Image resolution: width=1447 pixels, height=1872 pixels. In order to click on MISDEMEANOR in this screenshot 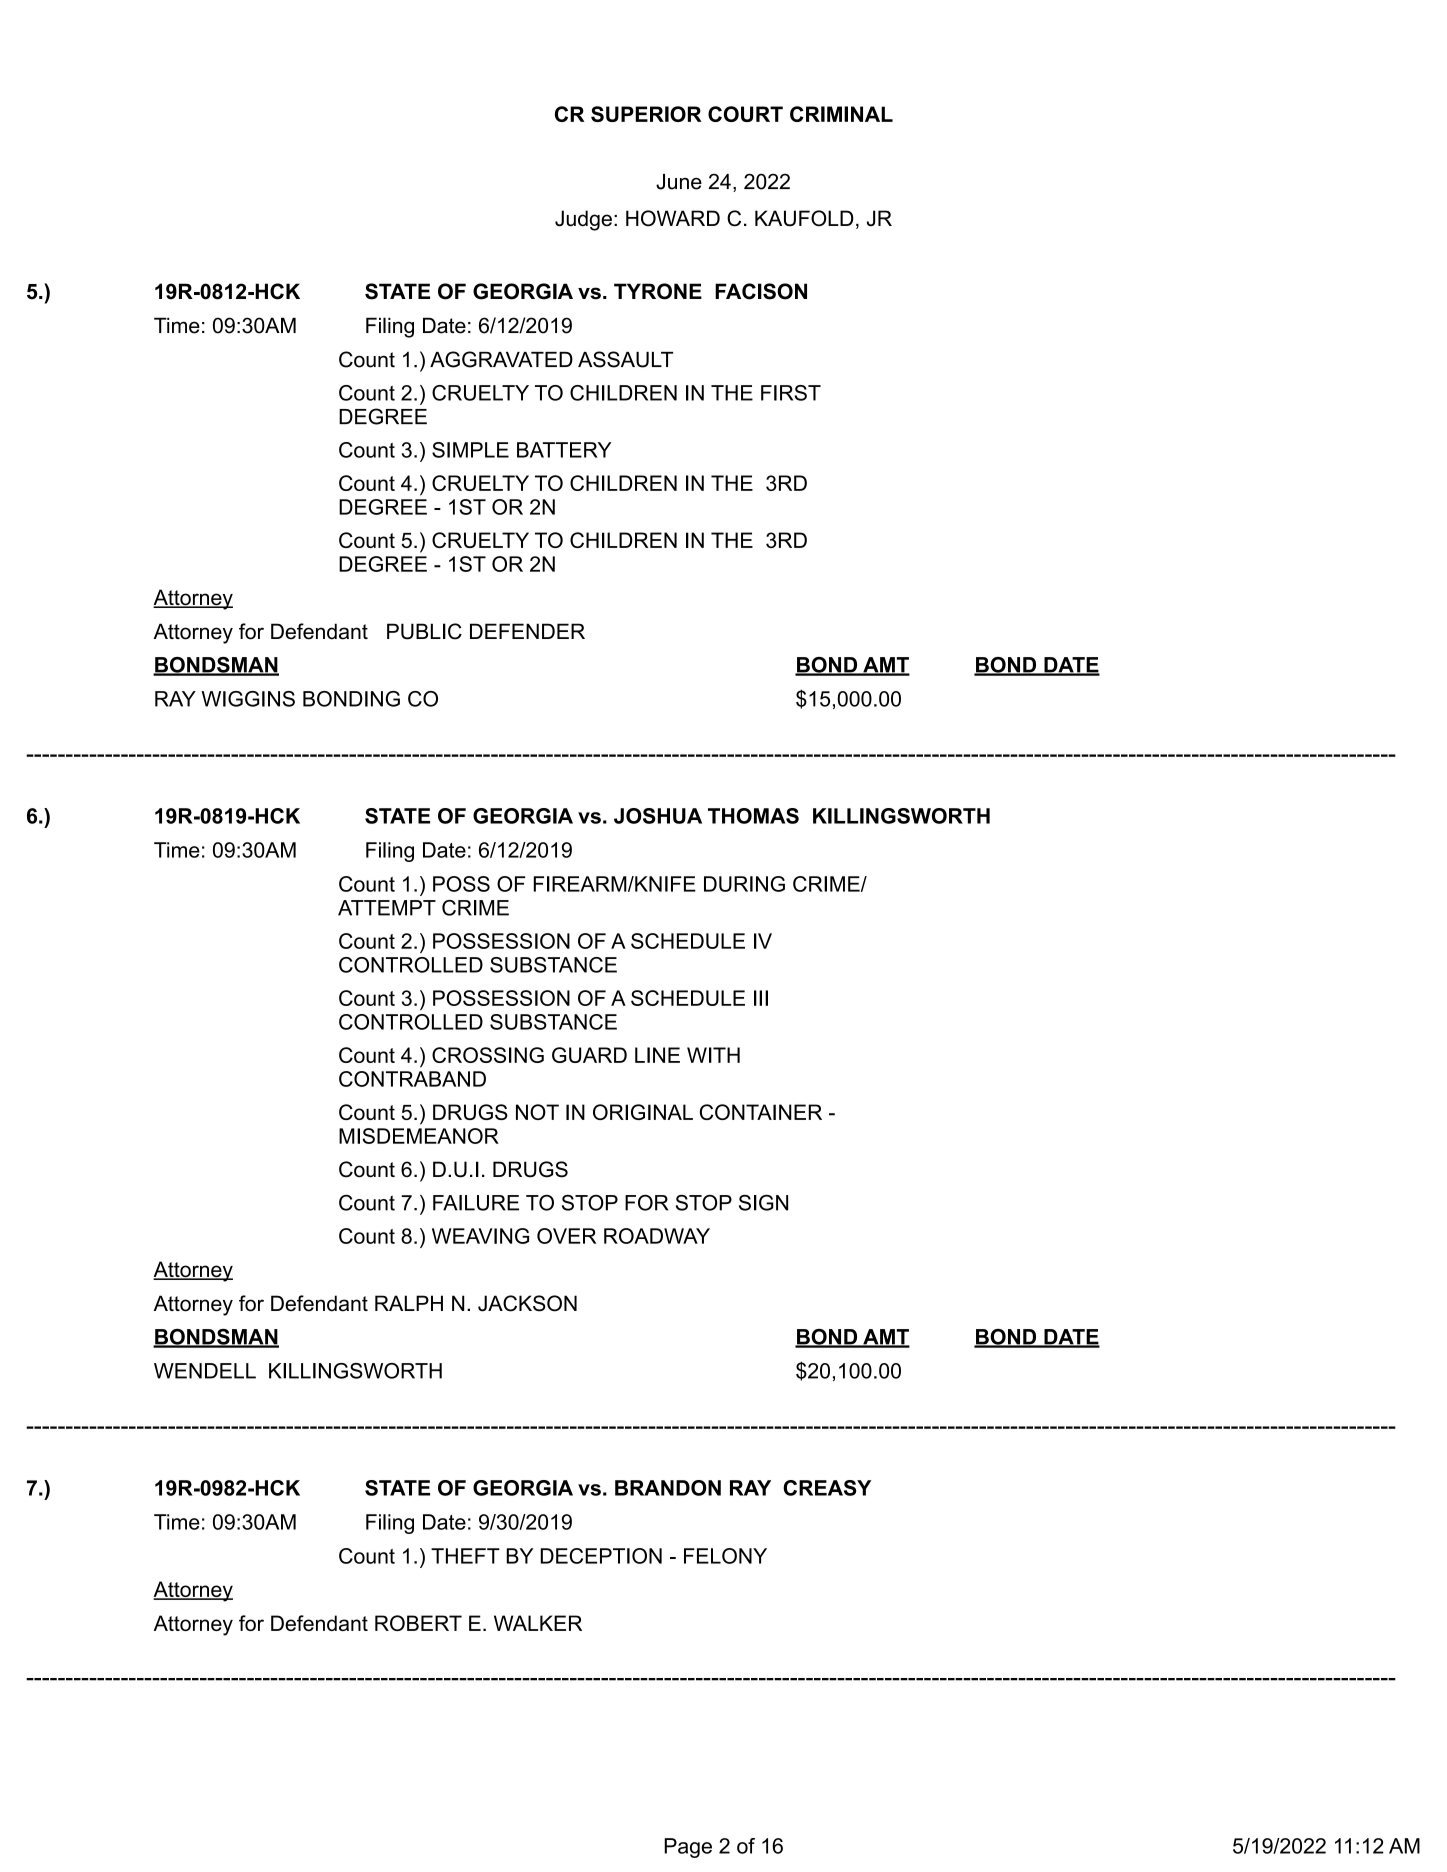, I will do `click(419, 1136)`.
